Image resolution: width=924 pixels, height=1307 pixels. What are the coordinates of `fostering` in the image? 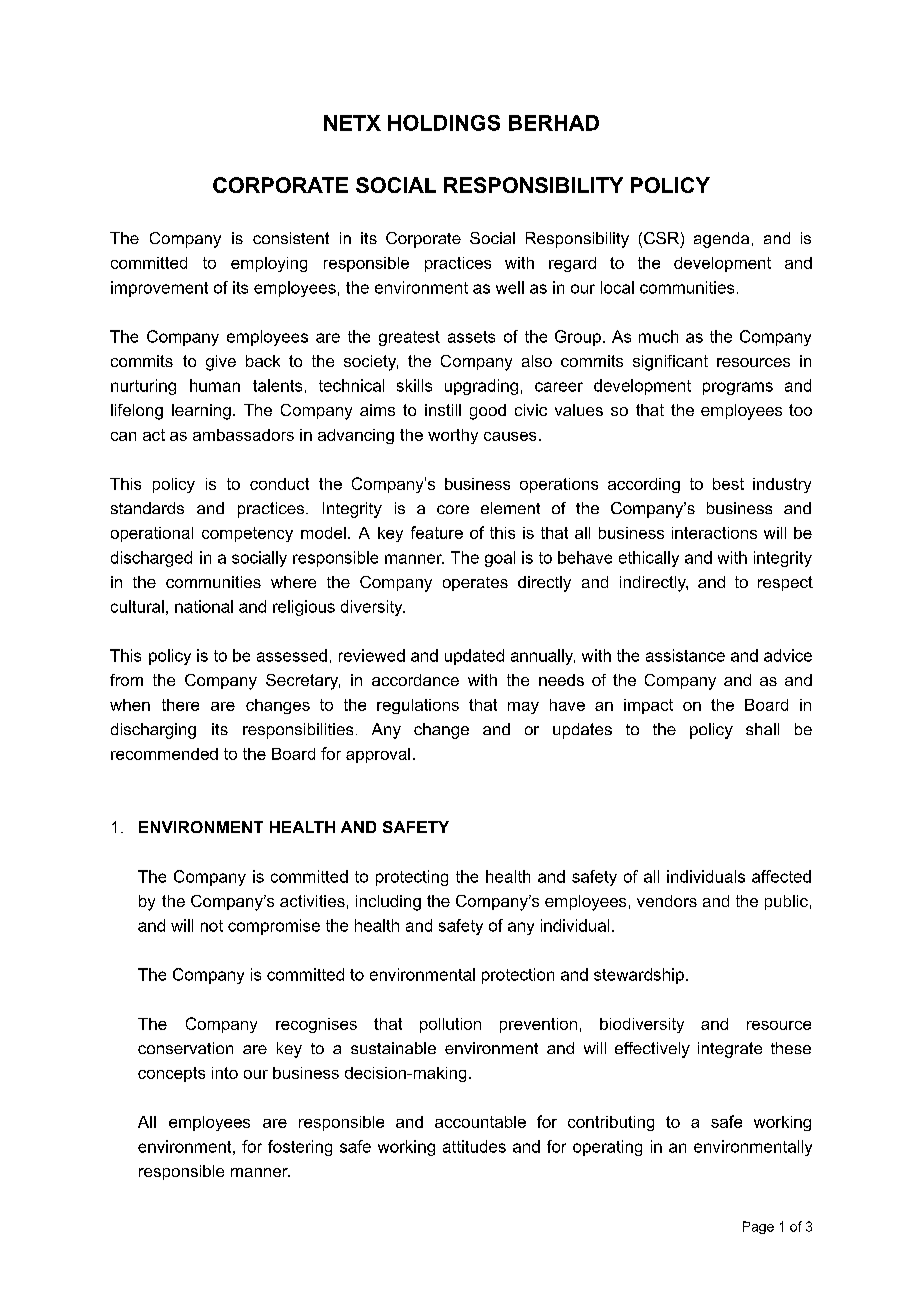 It's located at (300, 1148).
